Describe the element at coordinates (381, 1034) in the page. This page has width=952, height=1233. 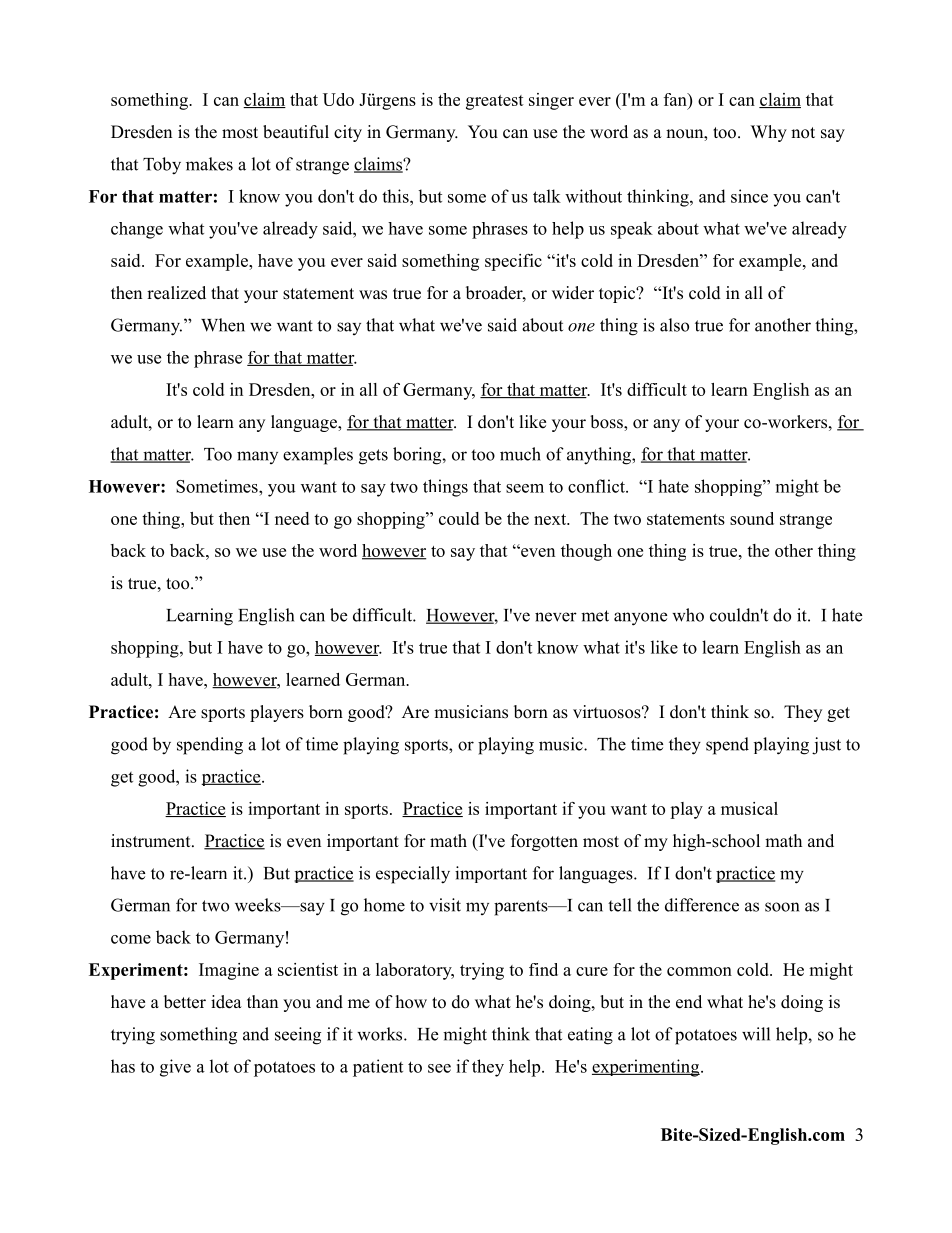
I see `works` at that location.
